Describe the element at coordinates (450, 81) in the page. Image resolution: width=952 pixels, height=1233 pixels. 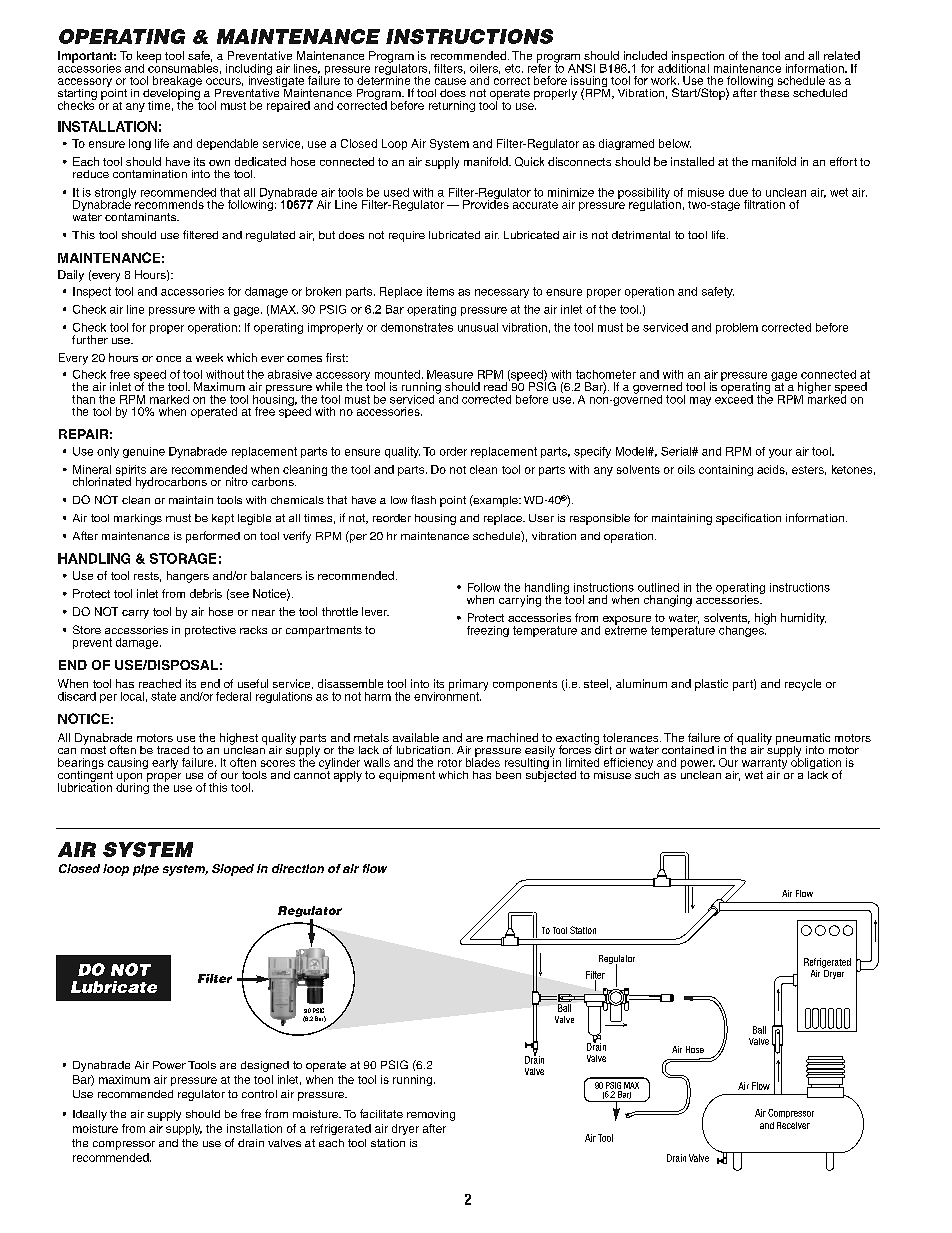
I see `cause` at that location.
